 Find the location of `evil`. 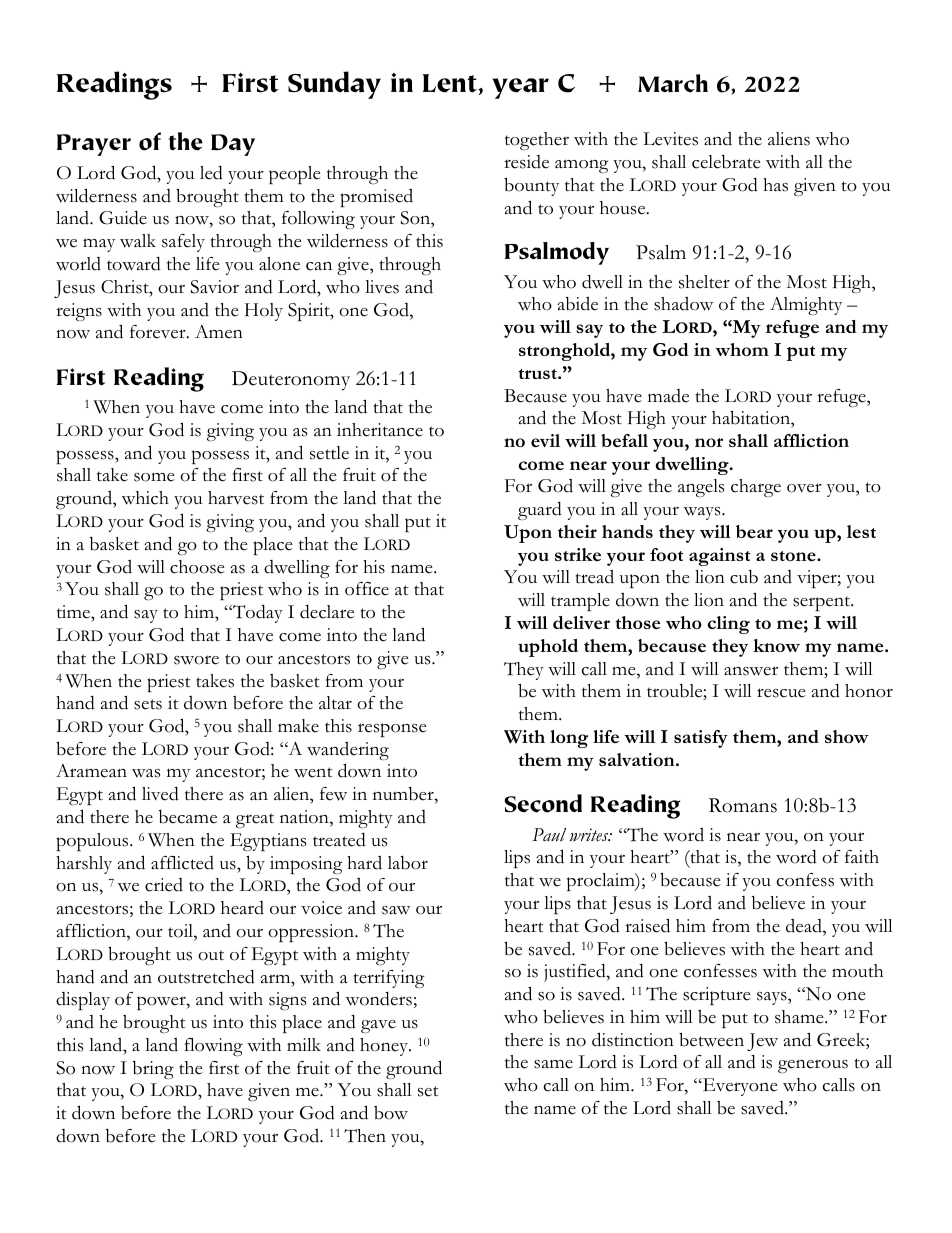

evil is located at coordinates (545, 440).
